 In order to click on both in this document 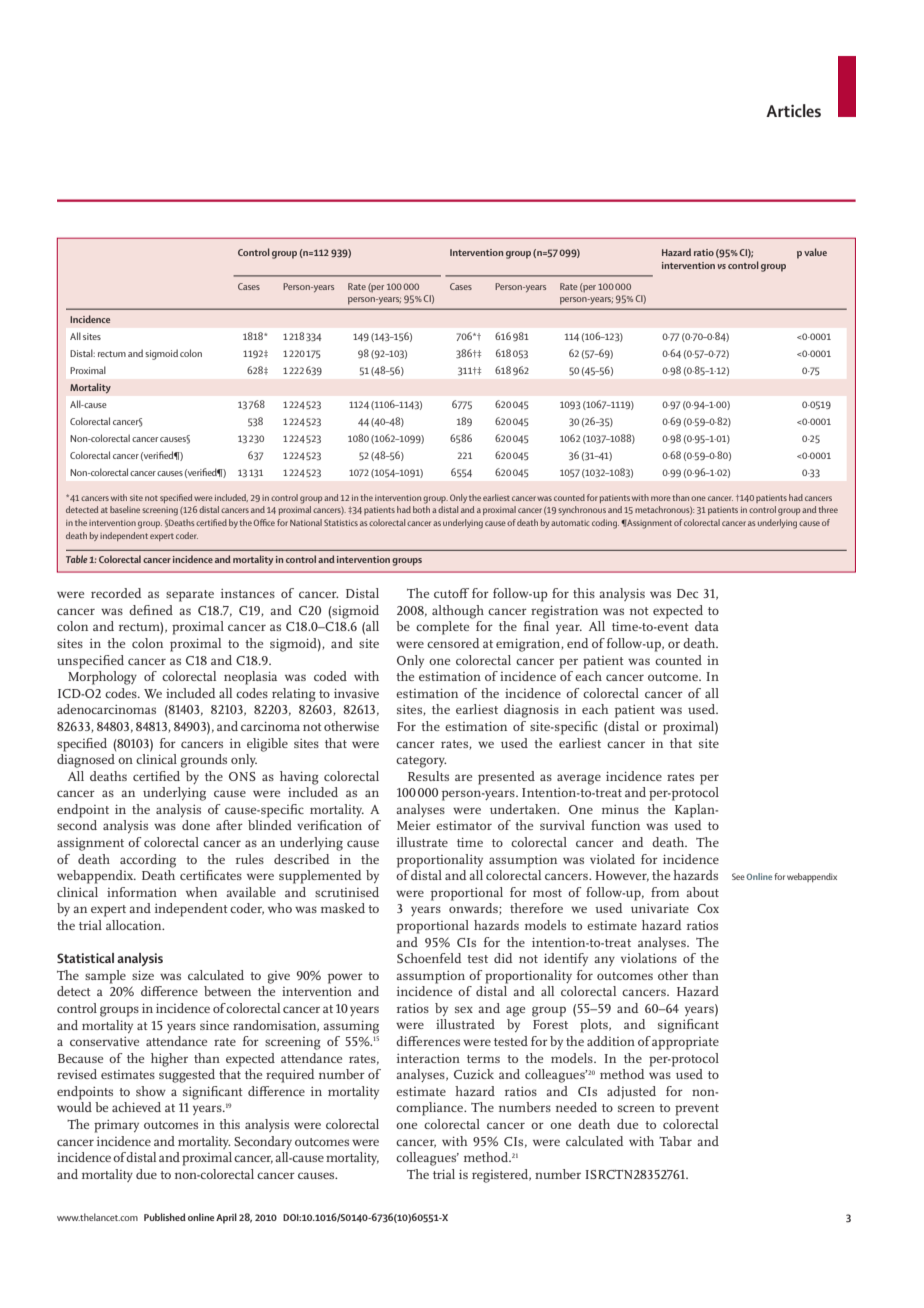, I will do `click(421, 509)`.
